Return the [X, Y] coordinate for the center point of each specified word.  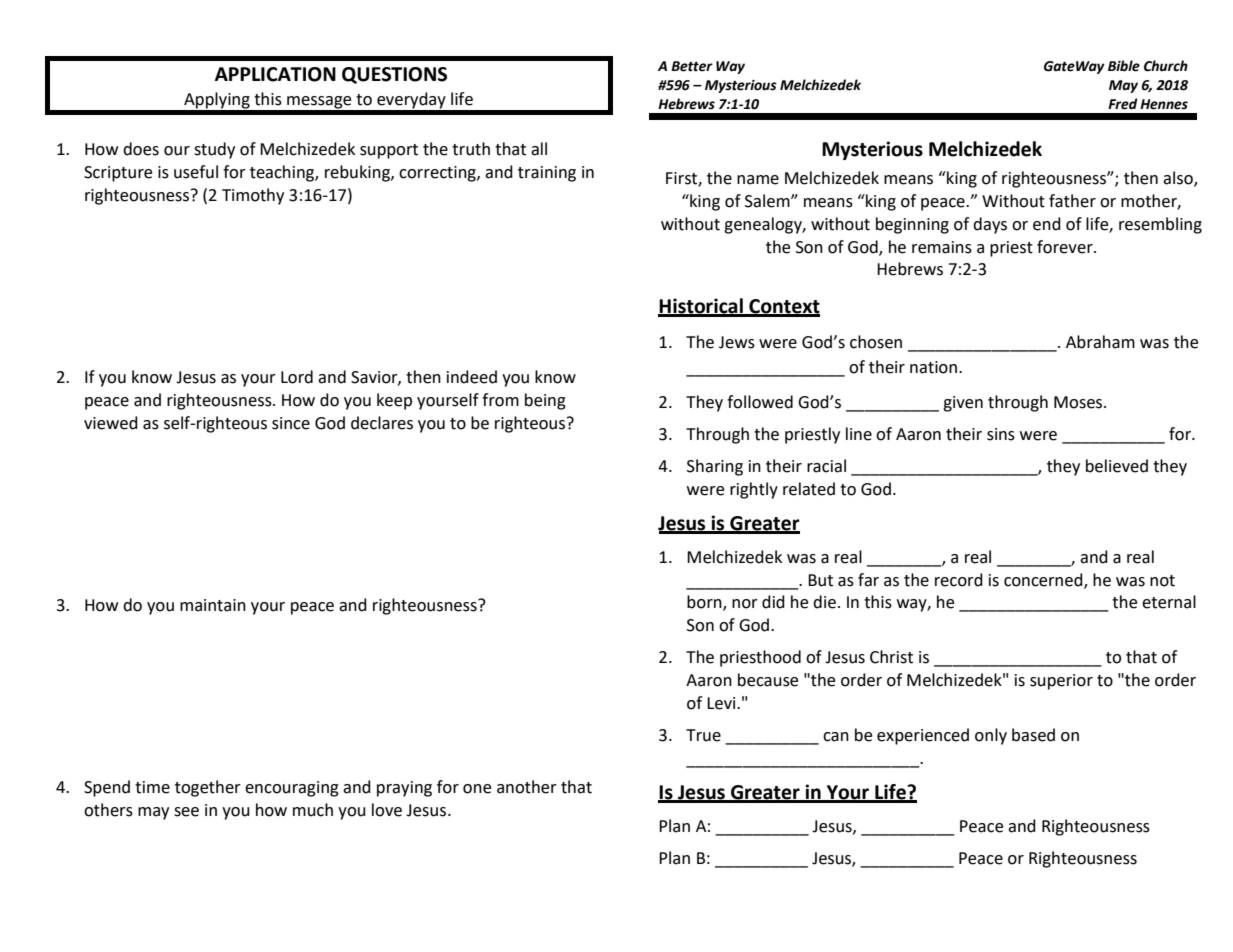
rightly [754, 490]
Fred [1123, 104]
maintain [213, 605]
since [291, 423]
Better [692, 66]
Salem [768, 201]
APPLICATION [275, 74]
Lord [297, 377]
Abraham [1100, 342]
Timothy [253, 196]
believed [1117, 466]
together [208, 788]
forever [1066, 247]
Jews [737, 342]
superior [1061, 682]
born [705, 603]
